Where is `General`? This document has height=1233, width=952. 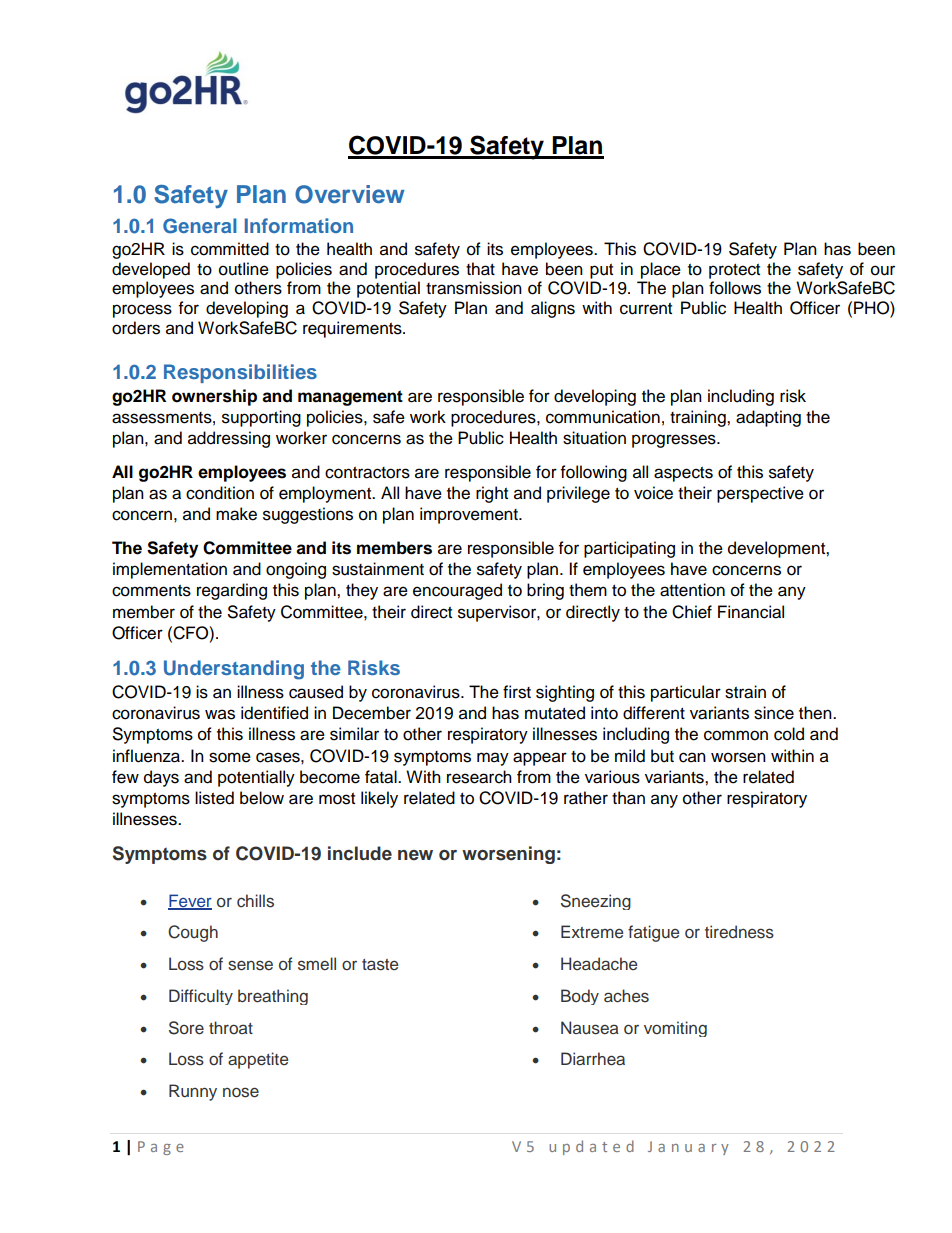
General is located at coordinates (200, 226).
